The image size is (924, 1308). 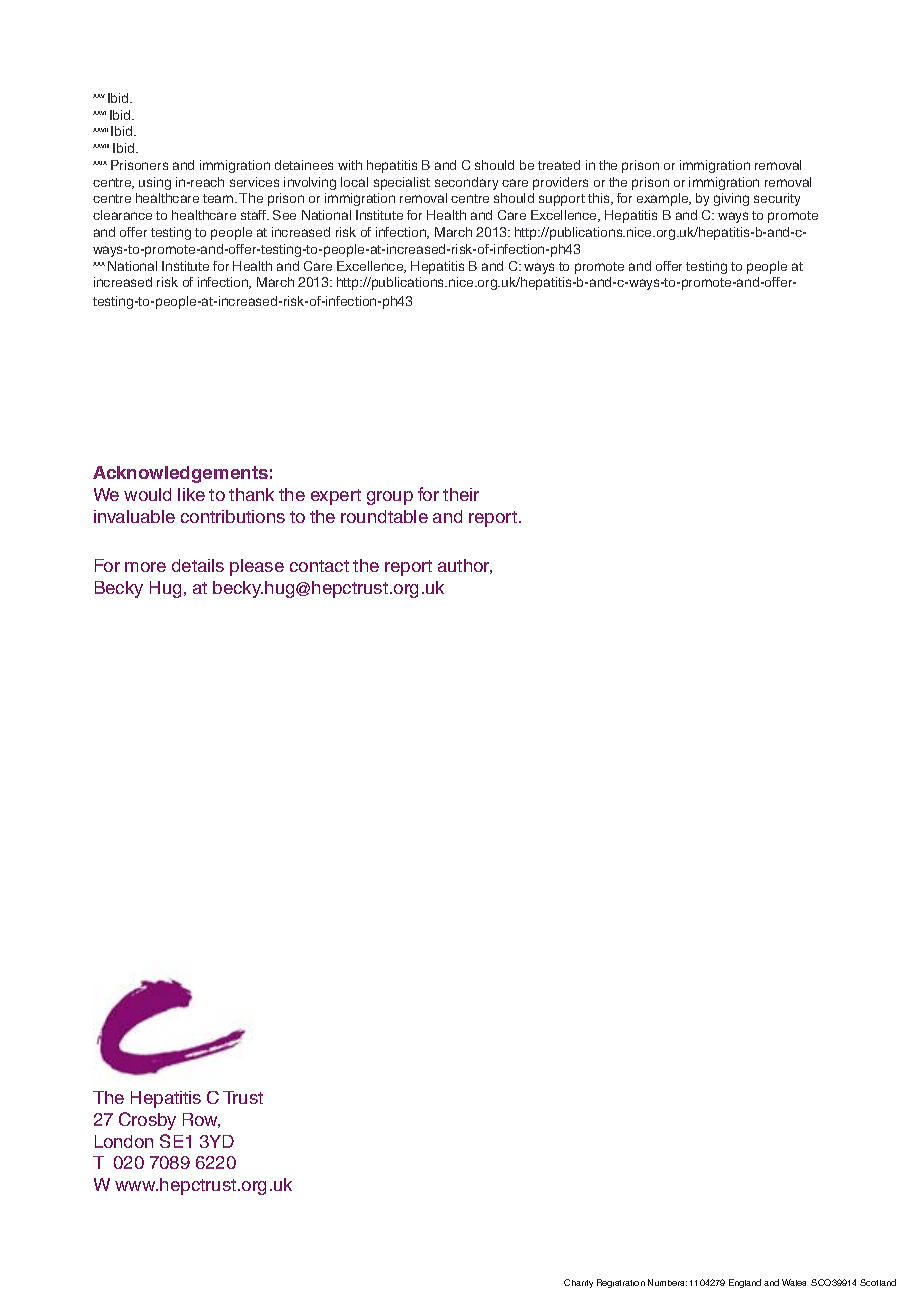 What do you see at coordinates (461, 494) in the page?
I see `their` at bounding box center [461, 494].
